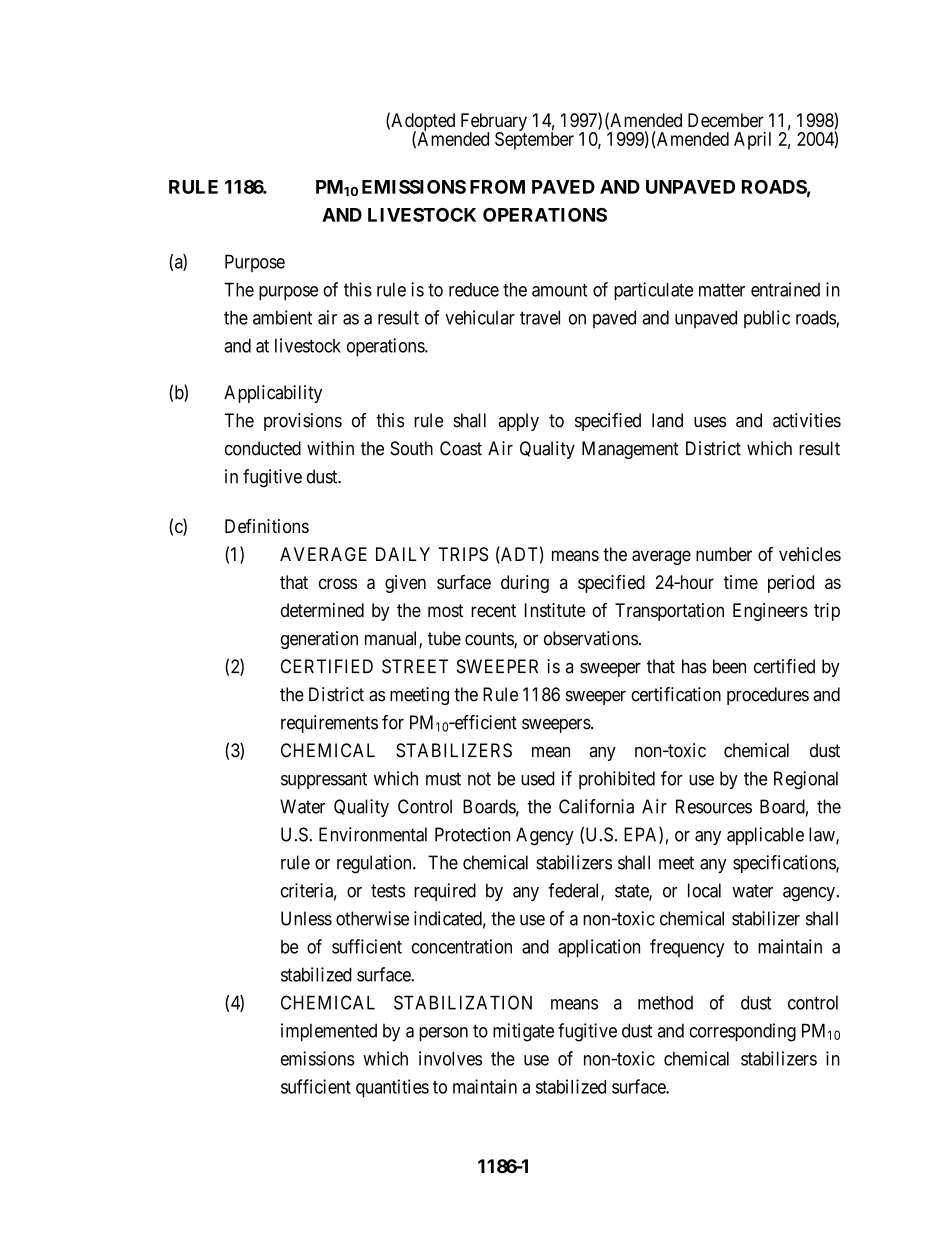 The image size is (952, 1233). I want to click on determined, so click(322, 610).
